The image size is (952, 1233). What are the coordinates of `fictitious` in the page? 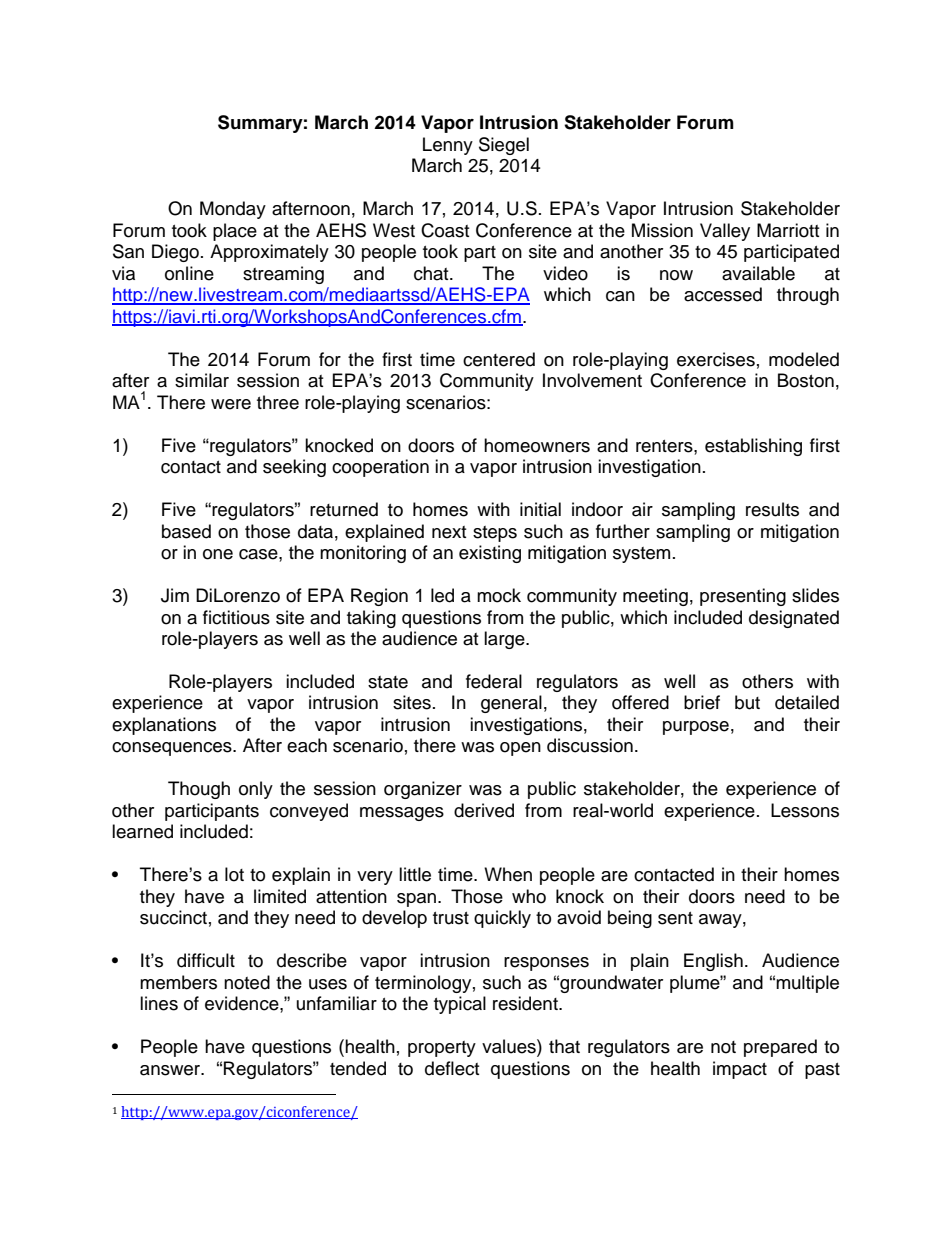 It's located at (236, 617).
